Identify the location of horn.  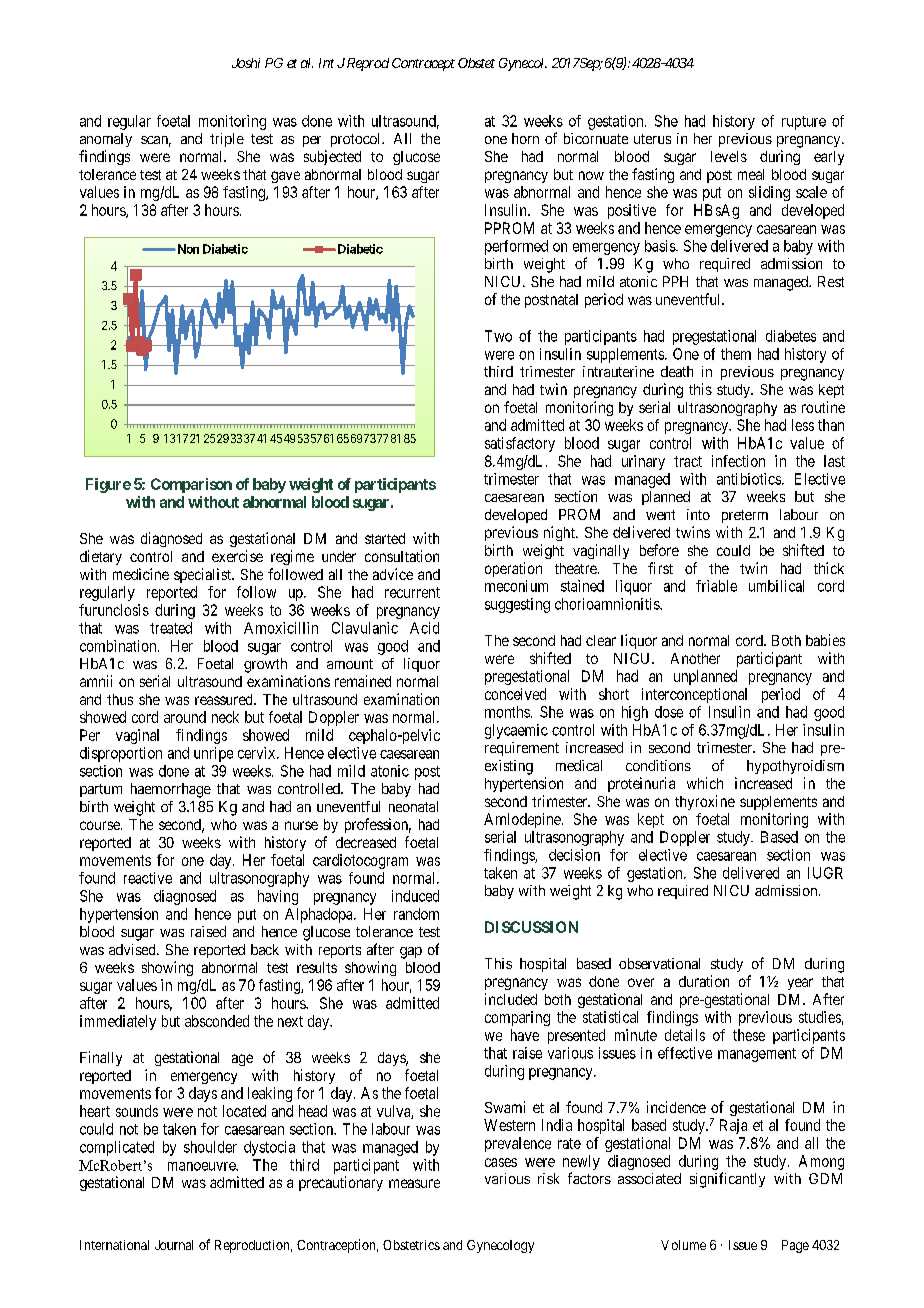
(525, 138).
